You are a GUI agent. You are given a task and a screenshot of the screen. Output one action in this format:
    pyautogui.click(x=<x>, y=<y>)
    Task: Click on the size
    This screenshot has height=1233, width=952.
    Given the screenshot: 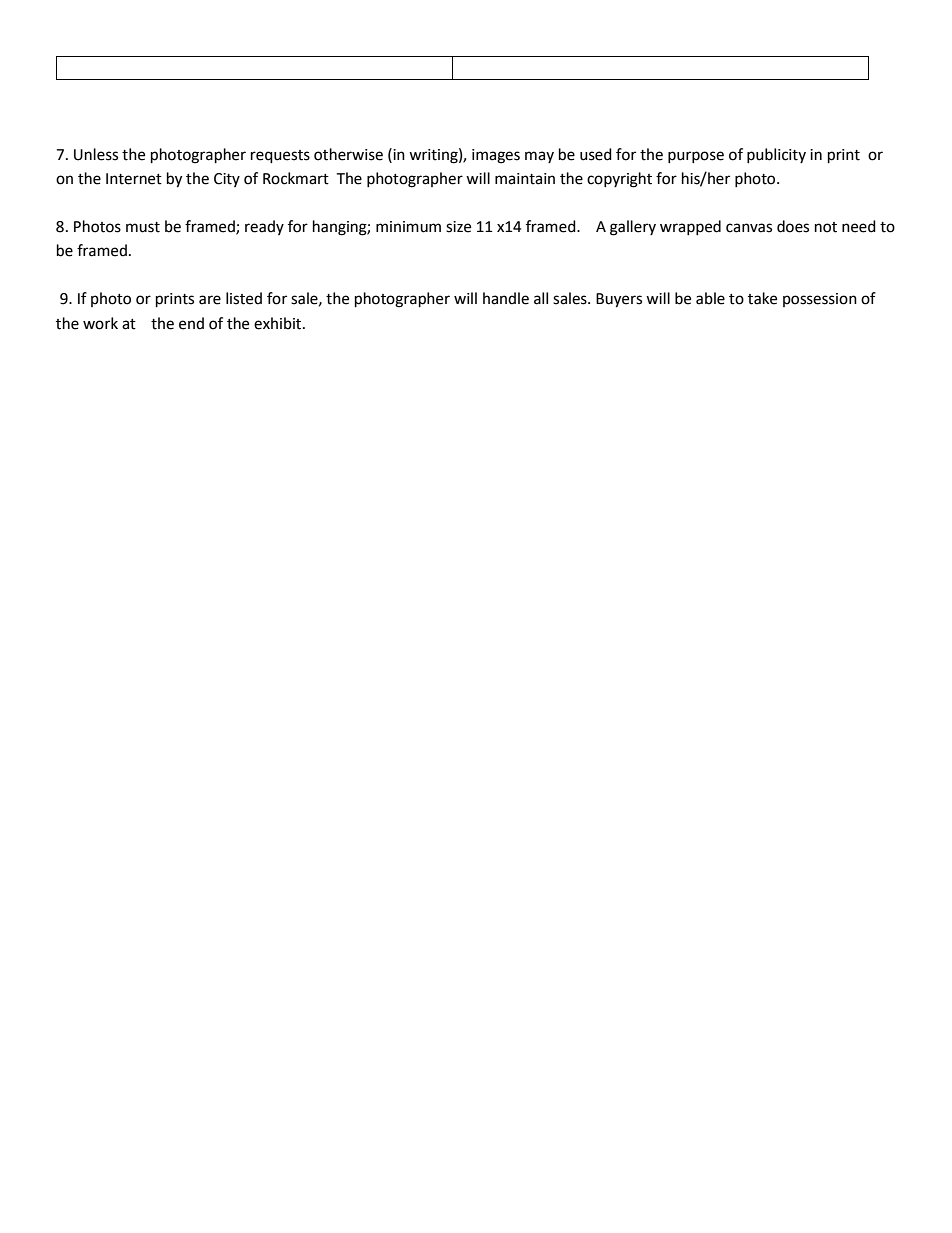 What is the action you would take?
    pyautogui.click(x=458, y=227)
